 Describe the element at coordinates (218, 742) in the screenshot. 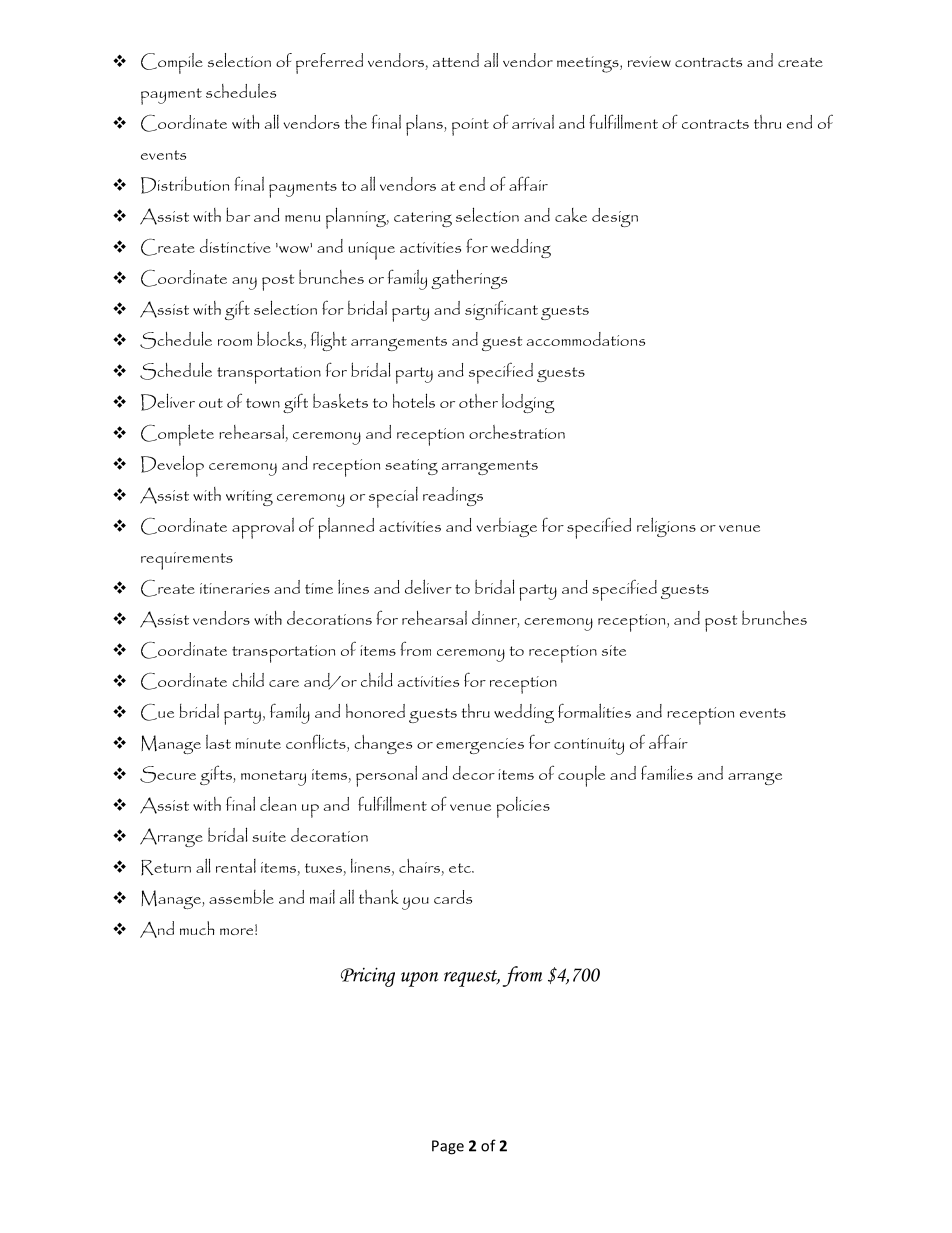

I see `last` at that location.
